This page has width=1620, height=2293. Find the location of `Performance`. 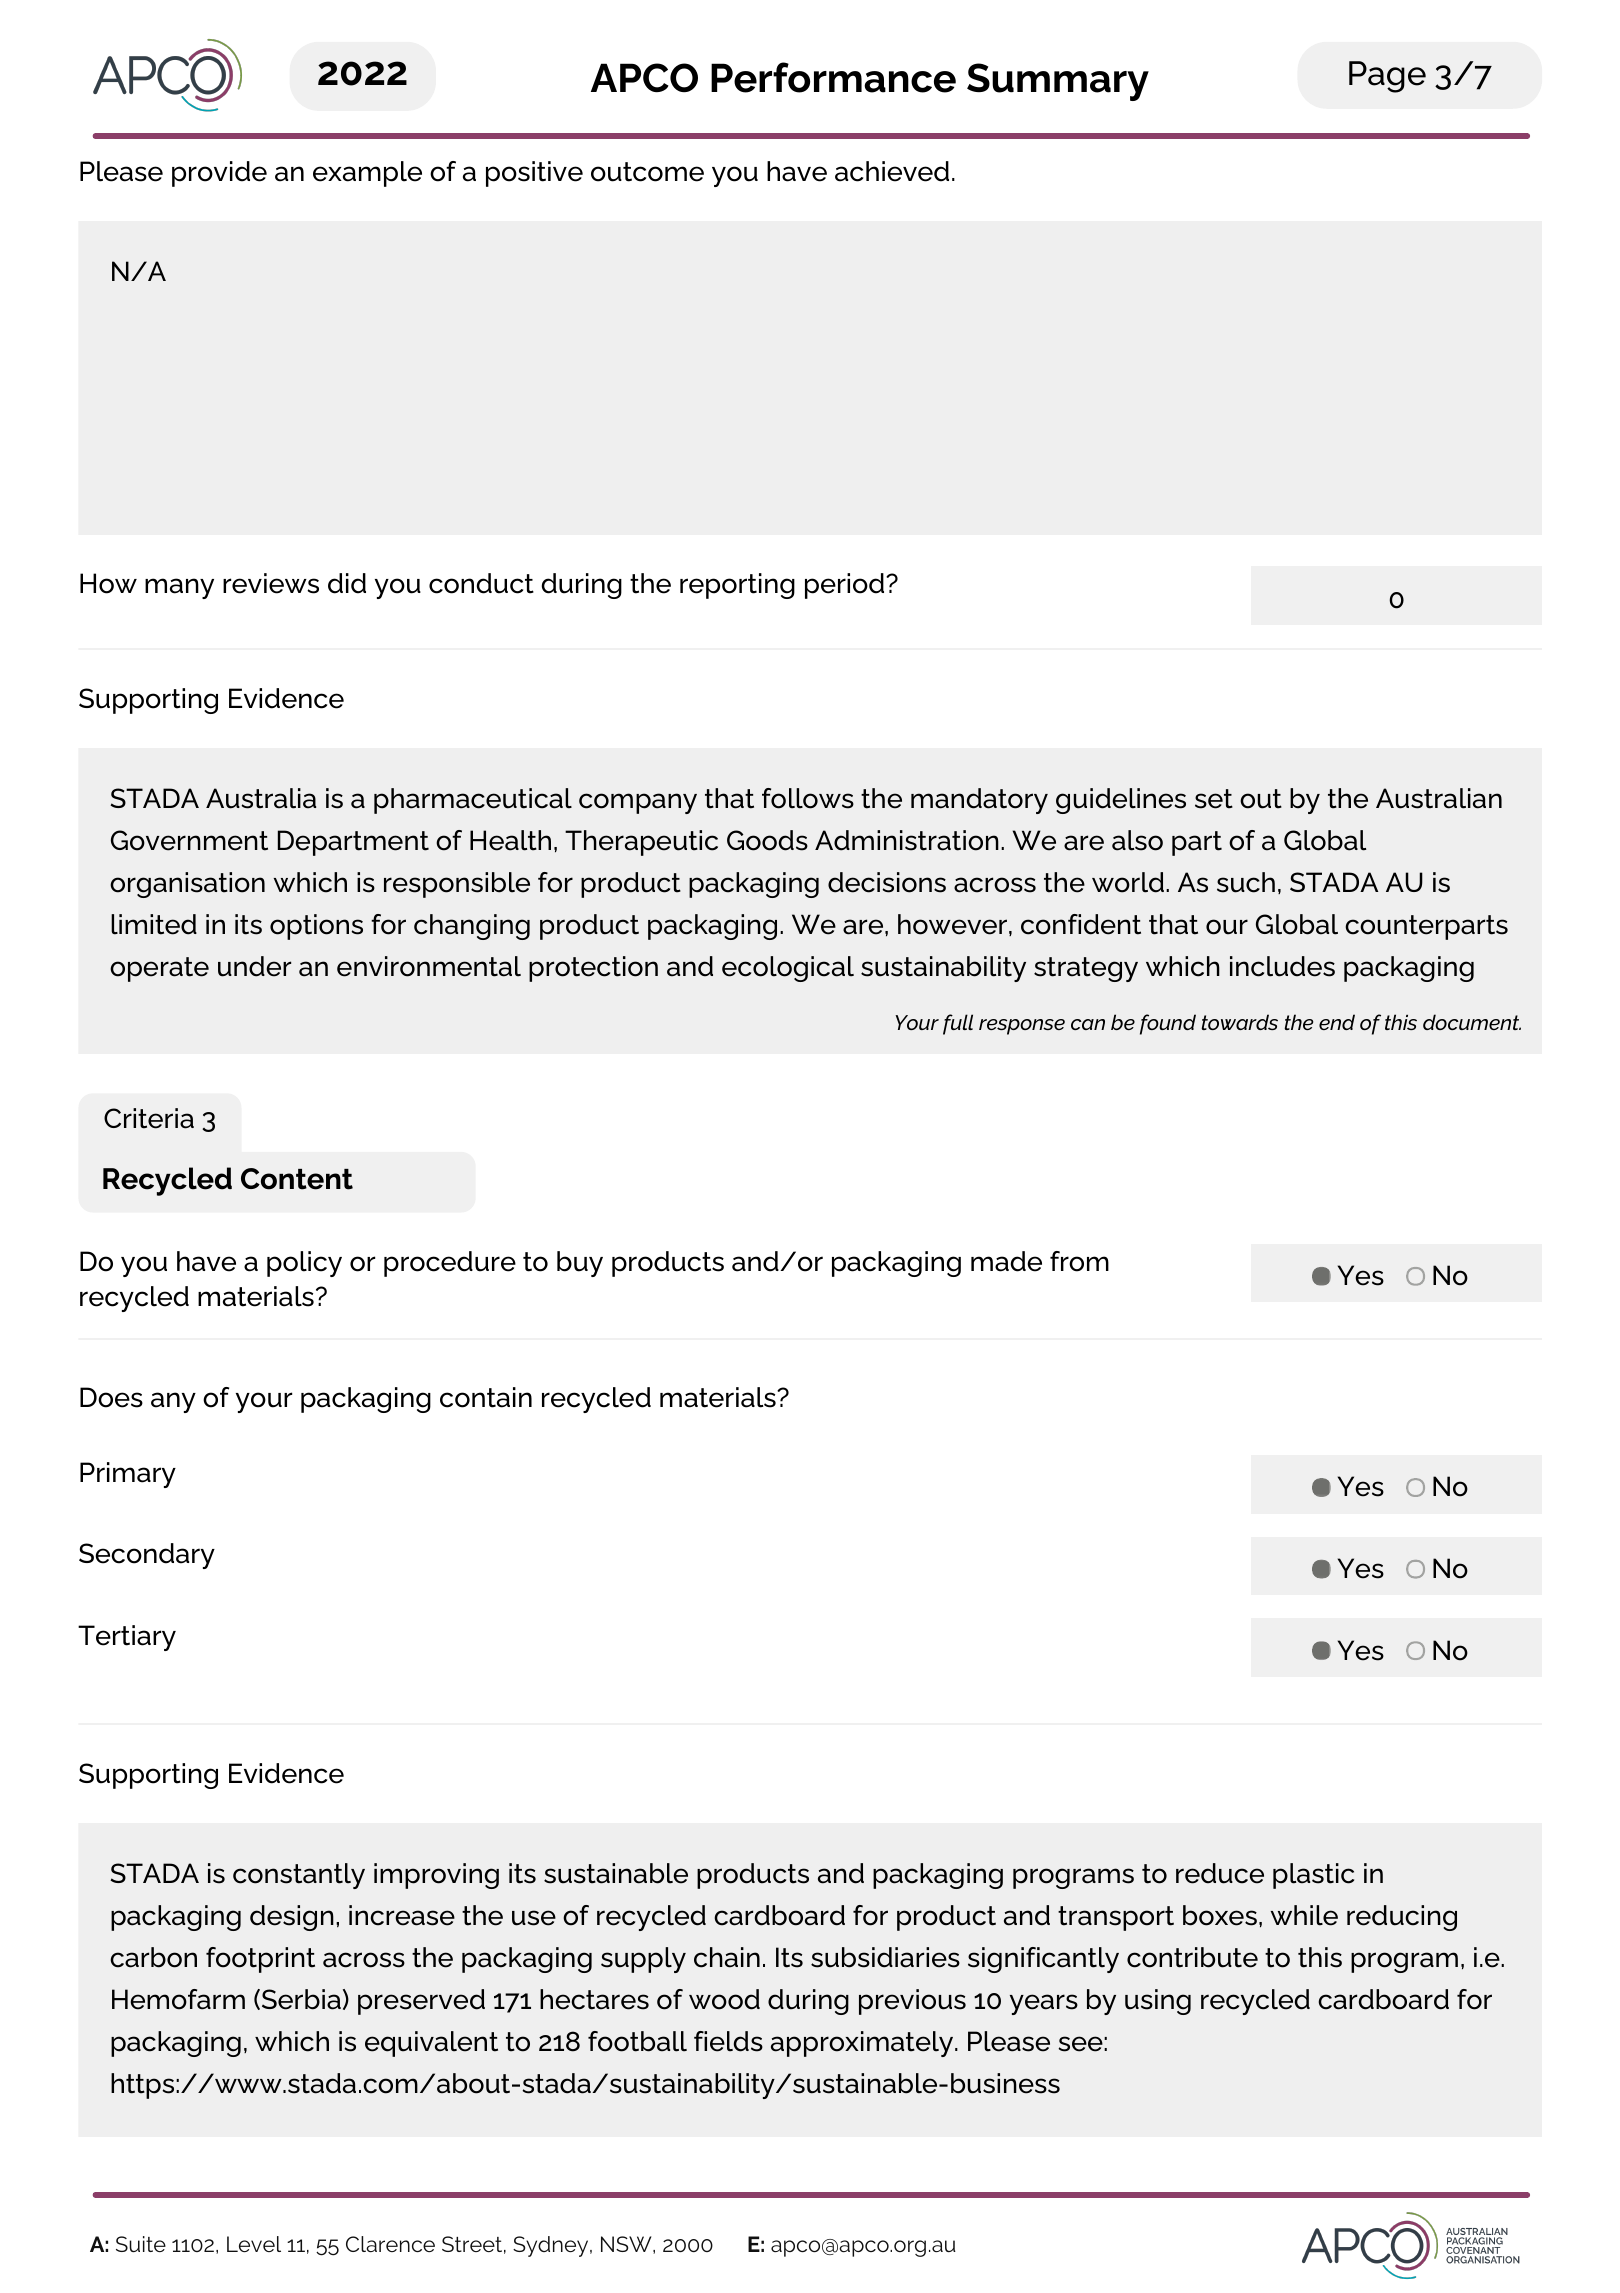

Performance is located at coordinates (833, 77).
